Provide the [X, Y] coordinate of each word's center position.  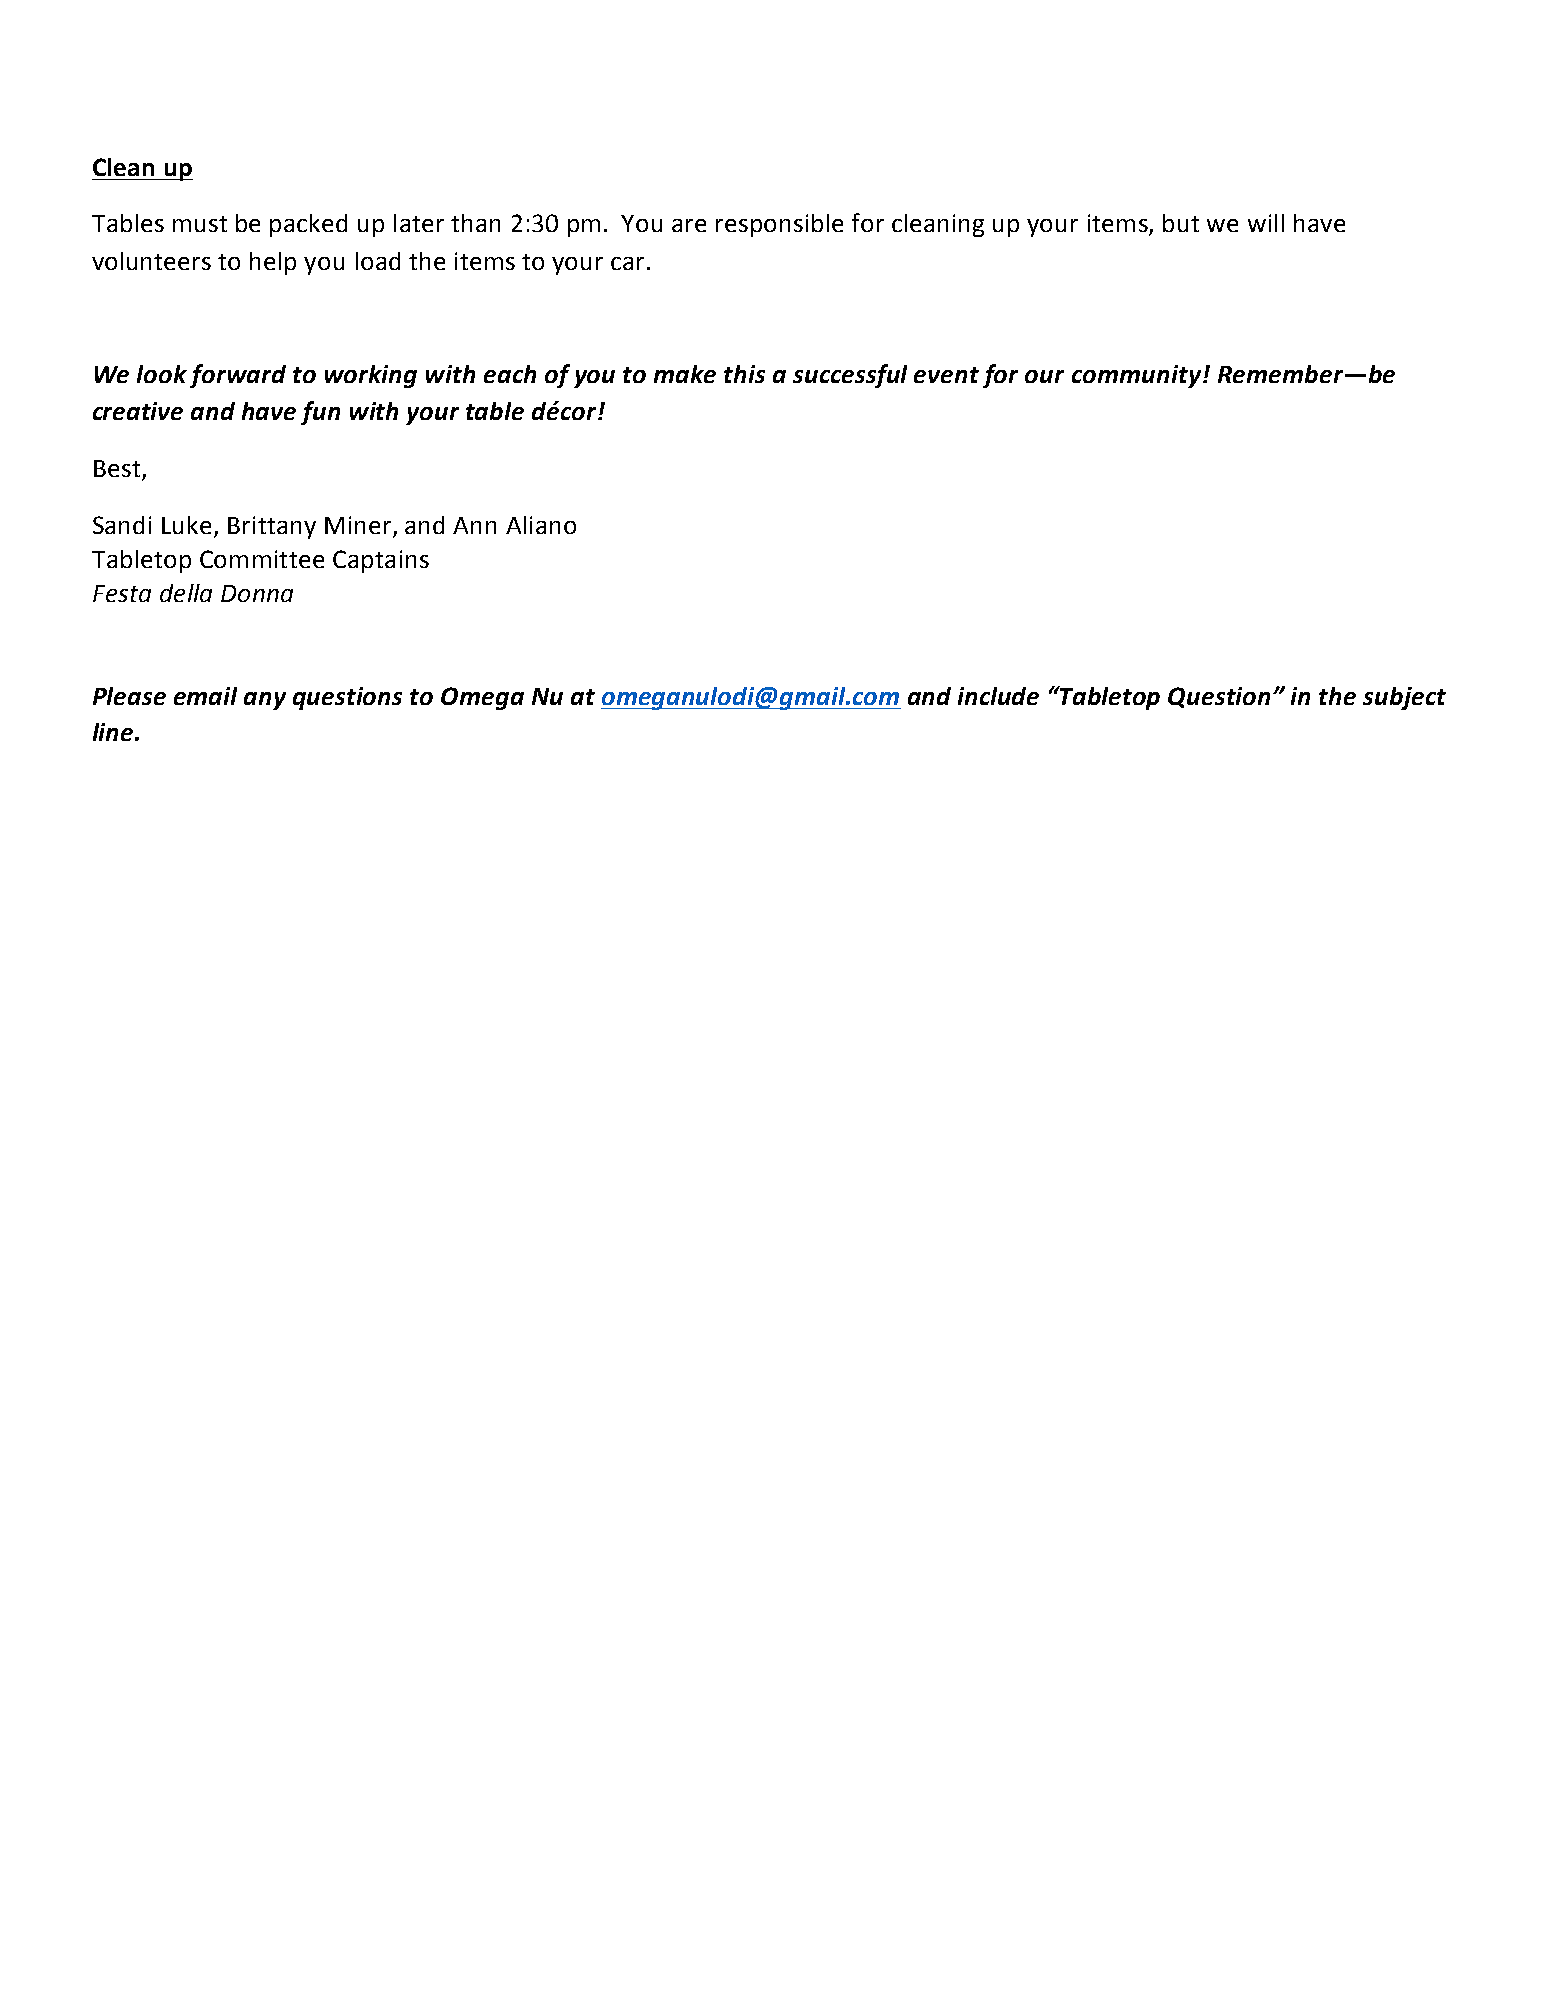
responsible [779, 225]
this [744, 374]
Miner [358, 525]
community [1138, 376]
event [946, 375]
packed [308, 225]
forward [238, 376]
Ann [474, 525]
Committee [262, 559]
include [998, 696]
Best [118, 470]
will [1266, 223]
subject [1404, 698]
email [205, 696]
